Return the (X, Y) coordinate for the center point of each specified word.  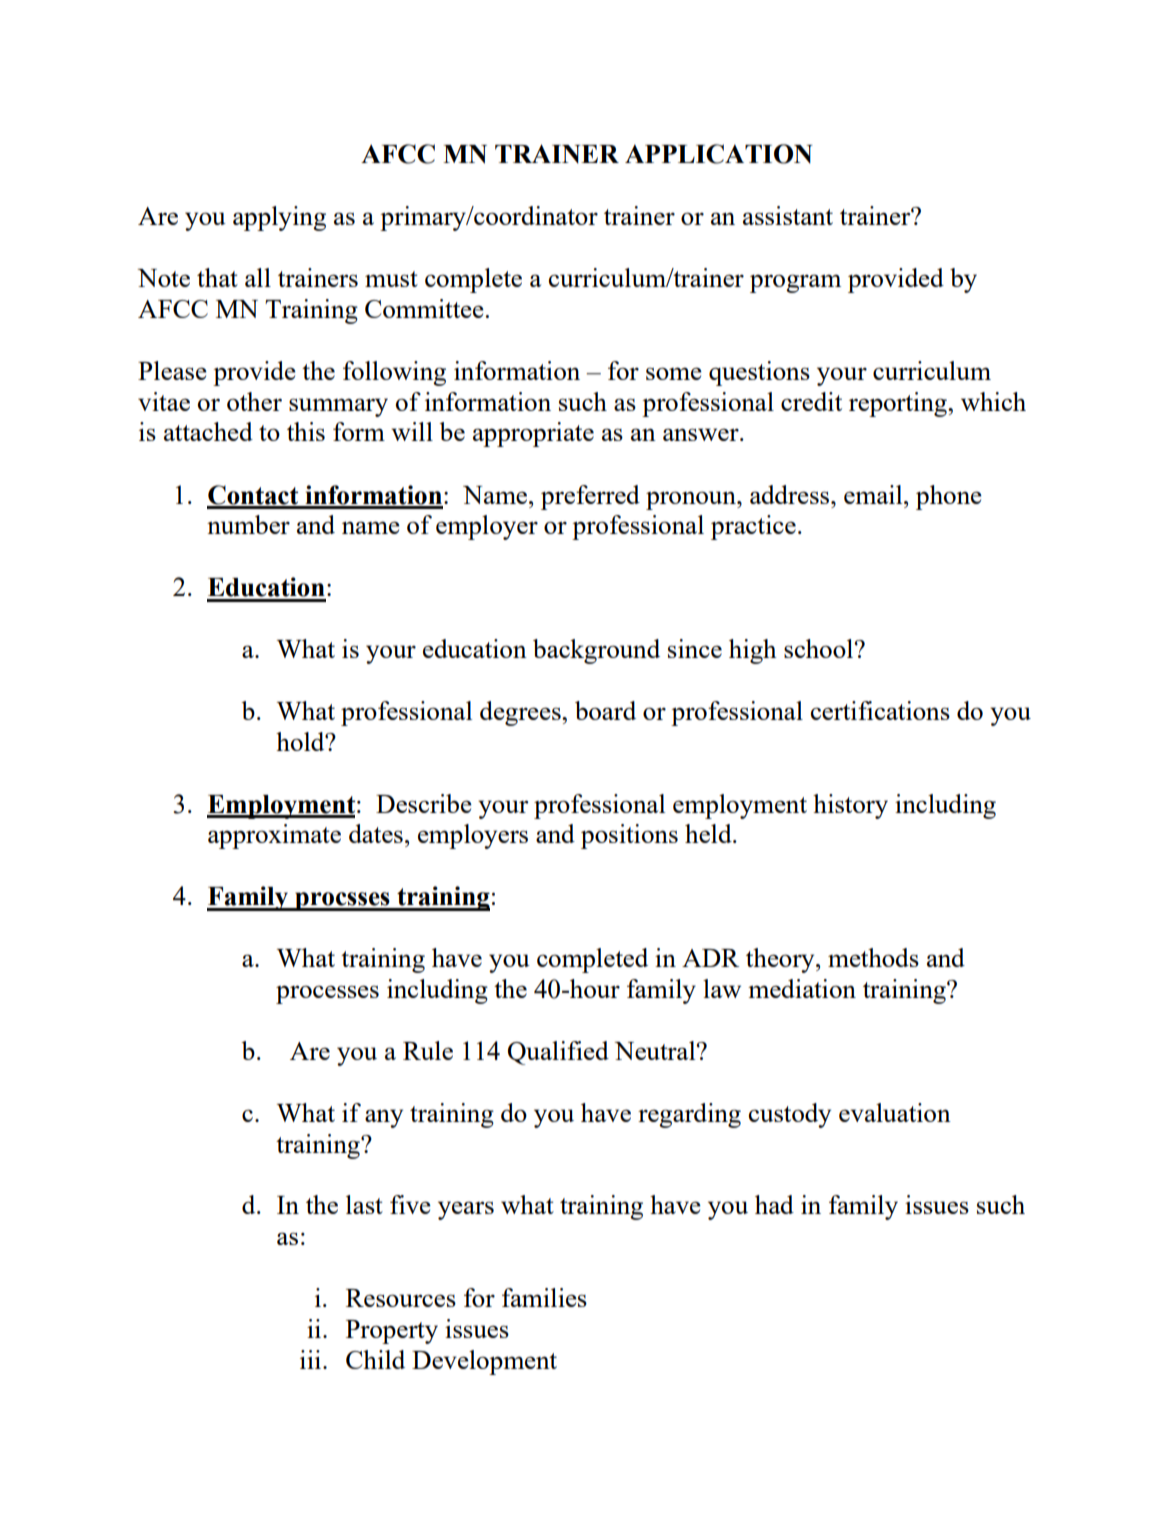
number (248, 524)
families (544, 1297)
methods (873, 957)
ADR (710, 958)
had (774, 1204)
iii (312, 1359)
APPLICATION (719, 154)
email (874, 494)
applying (279, 218)
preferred (590, 497)
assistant (788, 215)
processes (327, 994)
